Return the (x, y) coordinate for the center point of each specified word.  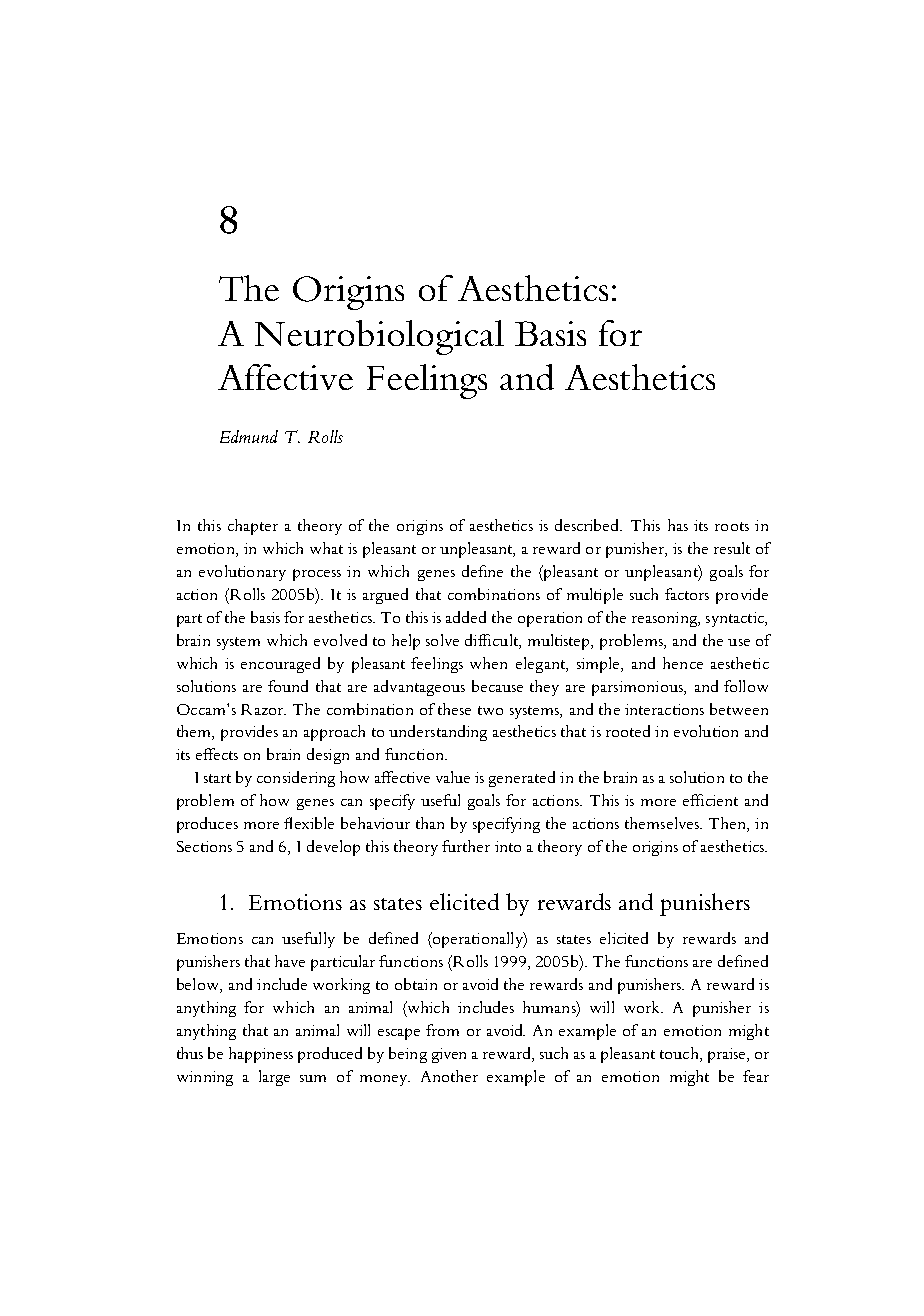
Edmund (249, 436)
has (678, 525)
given (449, 1055)
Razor (263, 709)
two (490, 710)
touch (680, 1053)
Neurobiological (379, 337)
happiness (261, 1055)
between (739, 709)
